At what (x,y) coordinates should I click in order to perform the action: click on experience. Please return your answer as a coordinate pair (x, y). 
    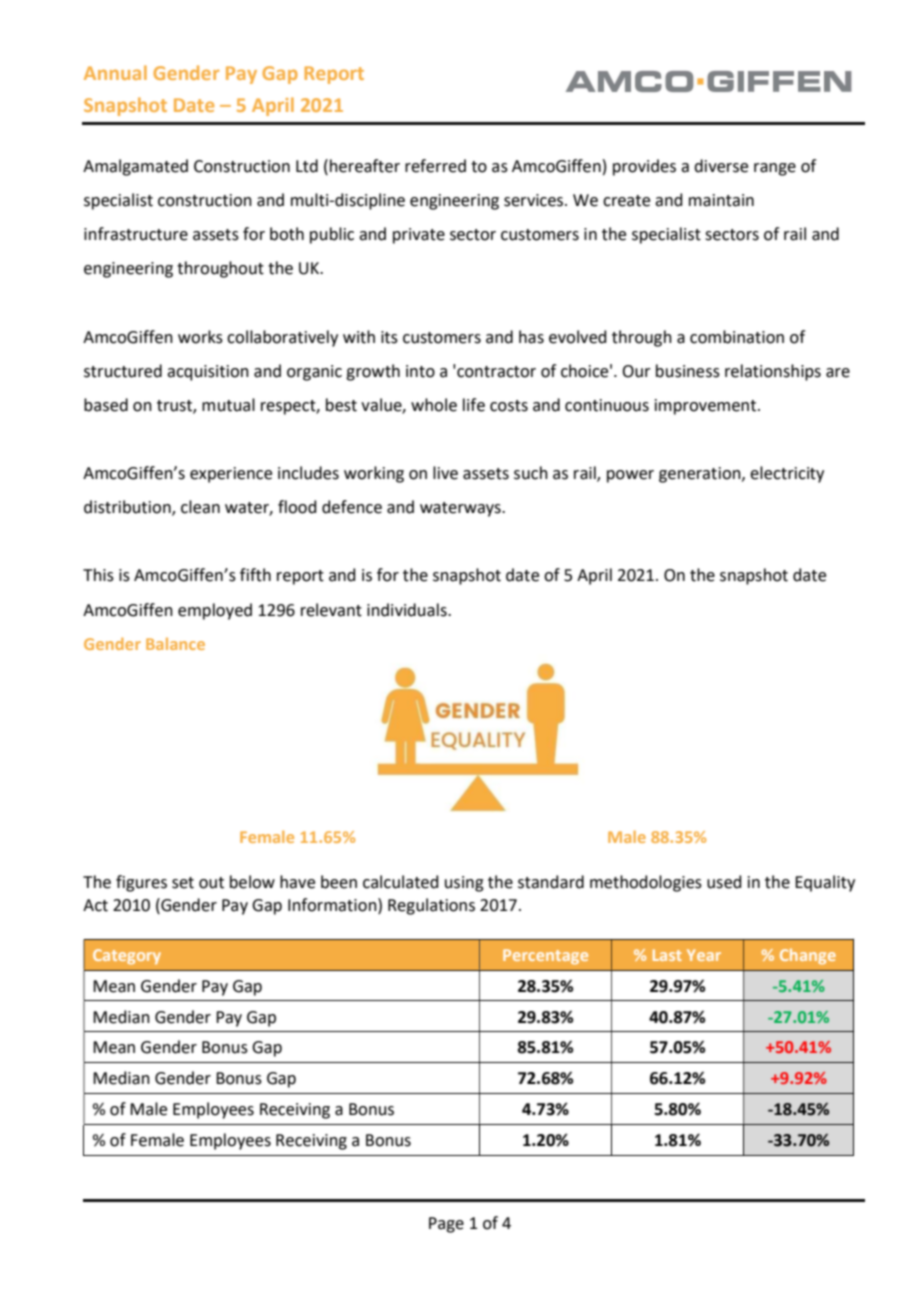
    Looking at the image, I should click on (231, 475).
